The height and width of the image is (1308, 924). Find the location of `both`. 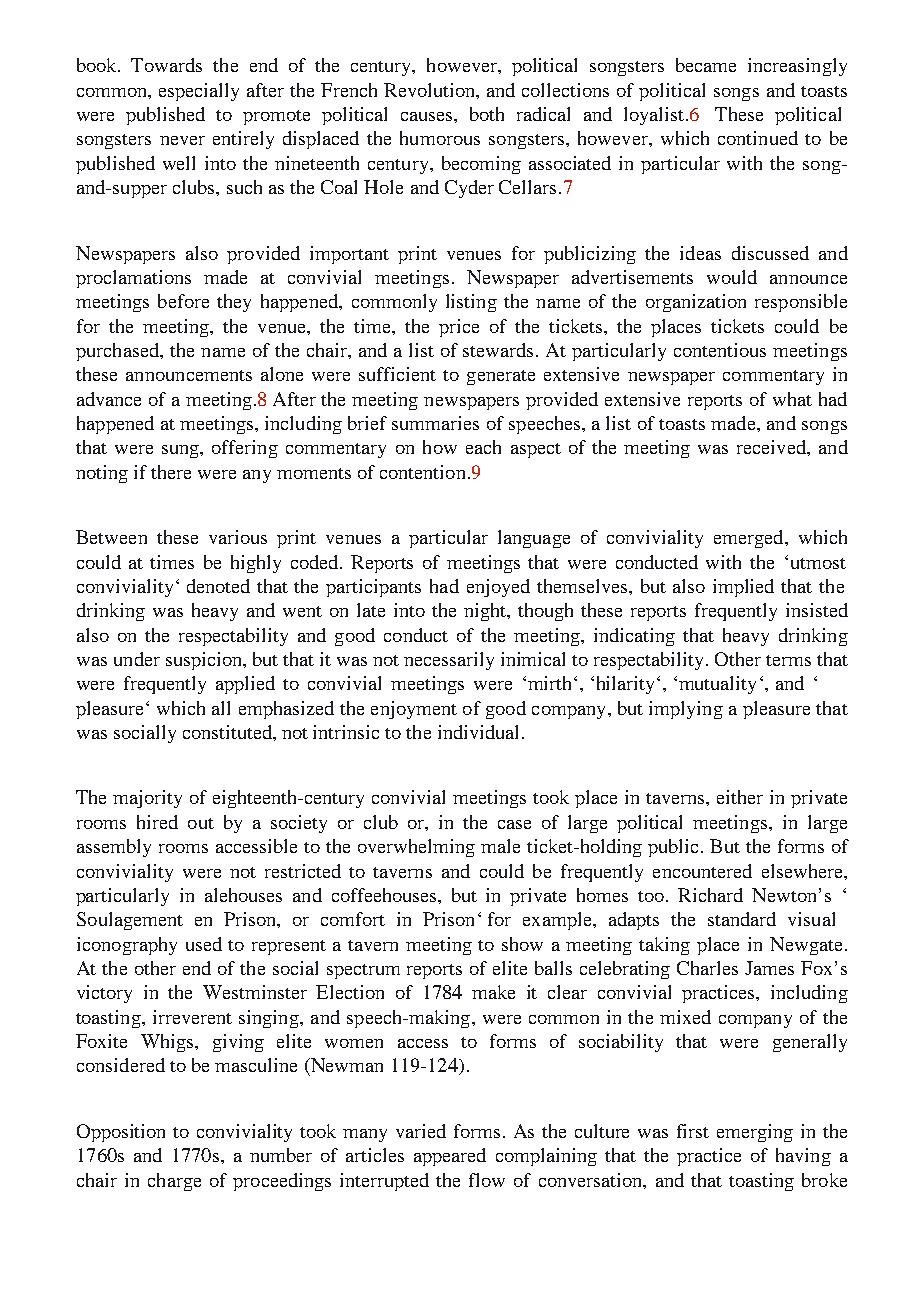

both is located at coordinates (487, 114).
